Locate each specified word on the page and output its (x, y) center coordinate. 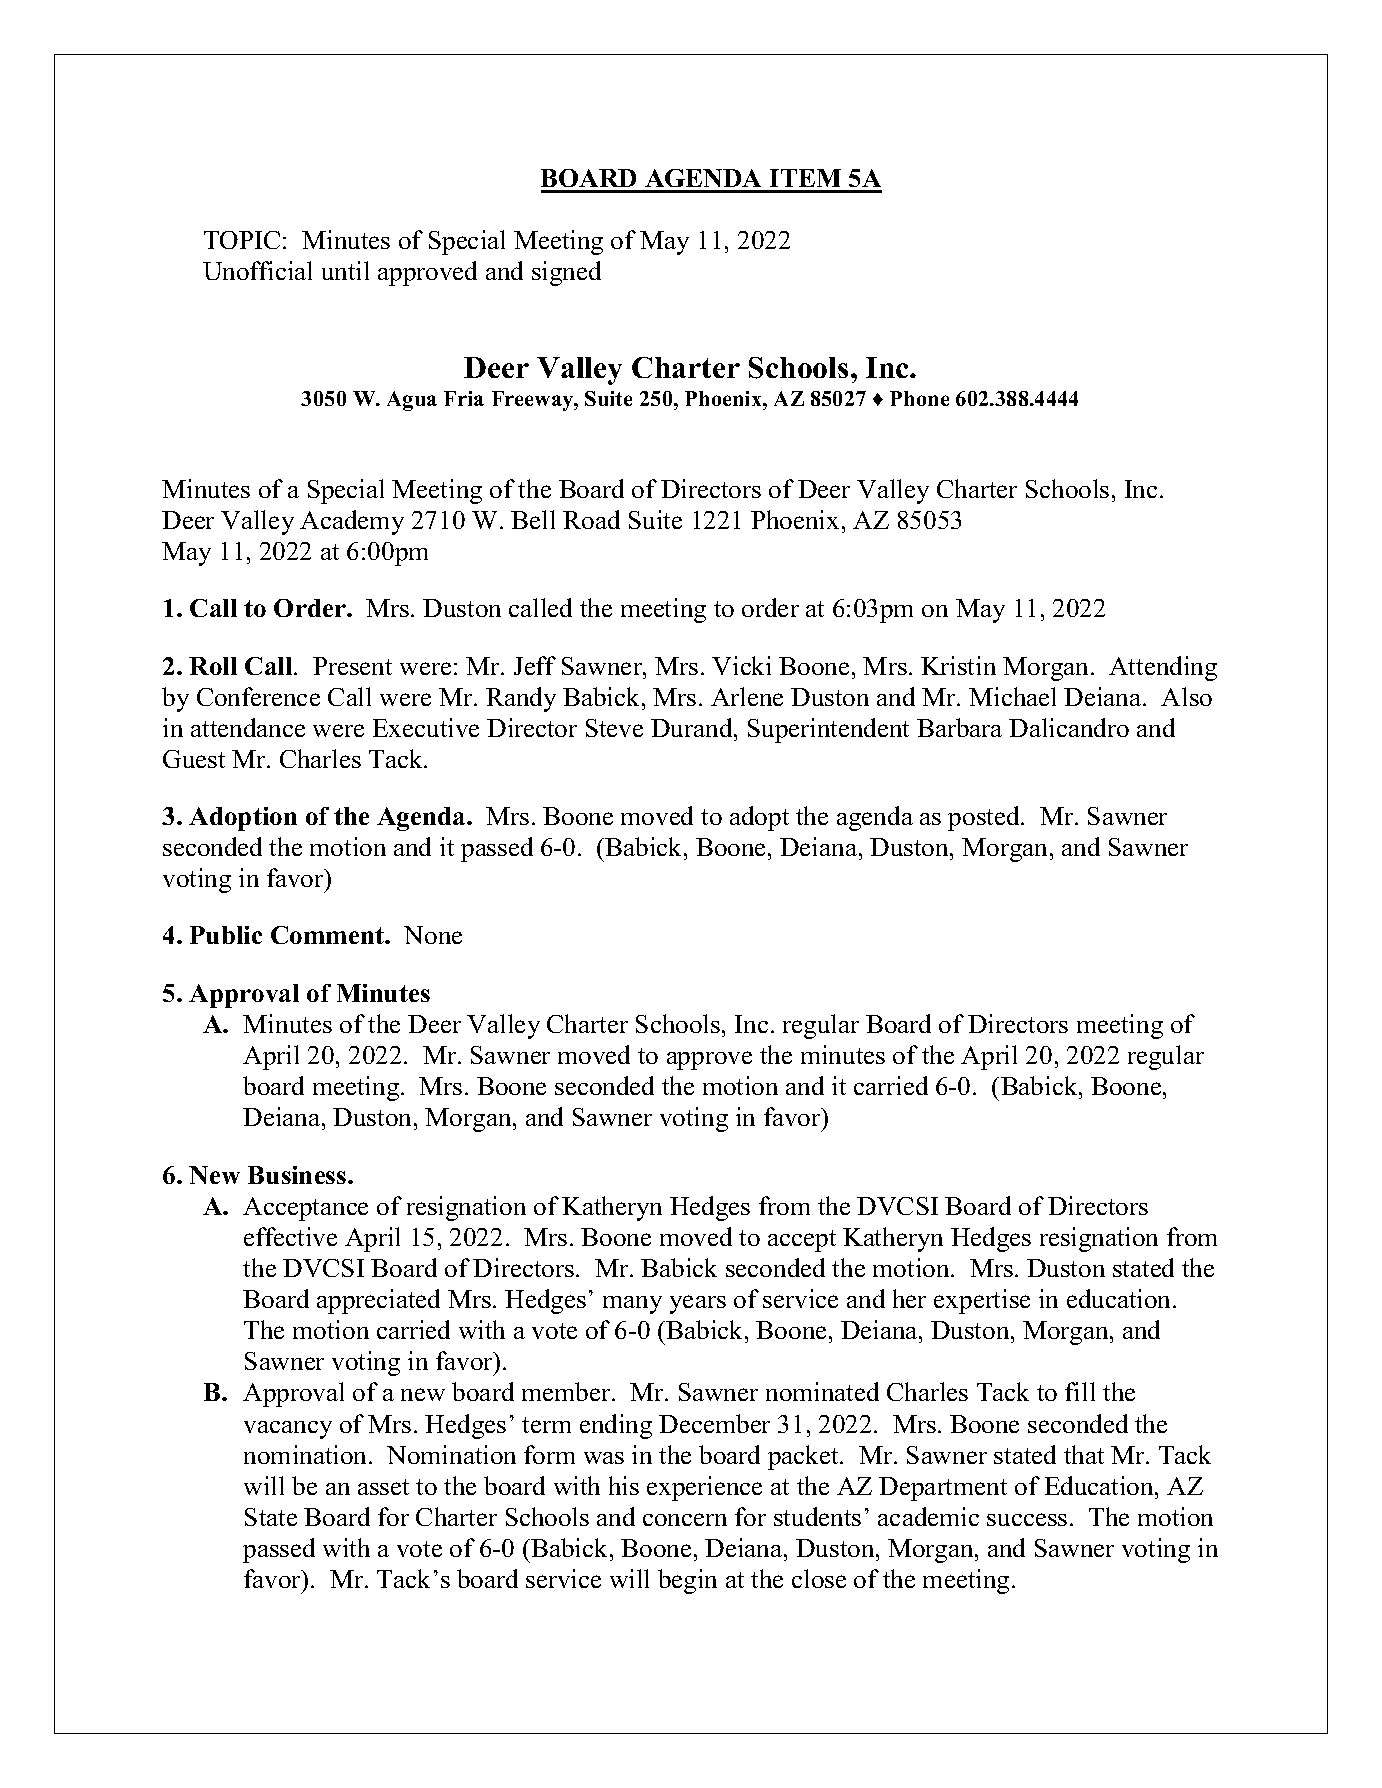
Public (226, 935)
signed (566, 273)
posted (985, 818)
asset (383, 1487)
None (433, 935)
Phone (919, 398)
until (345, 270)
